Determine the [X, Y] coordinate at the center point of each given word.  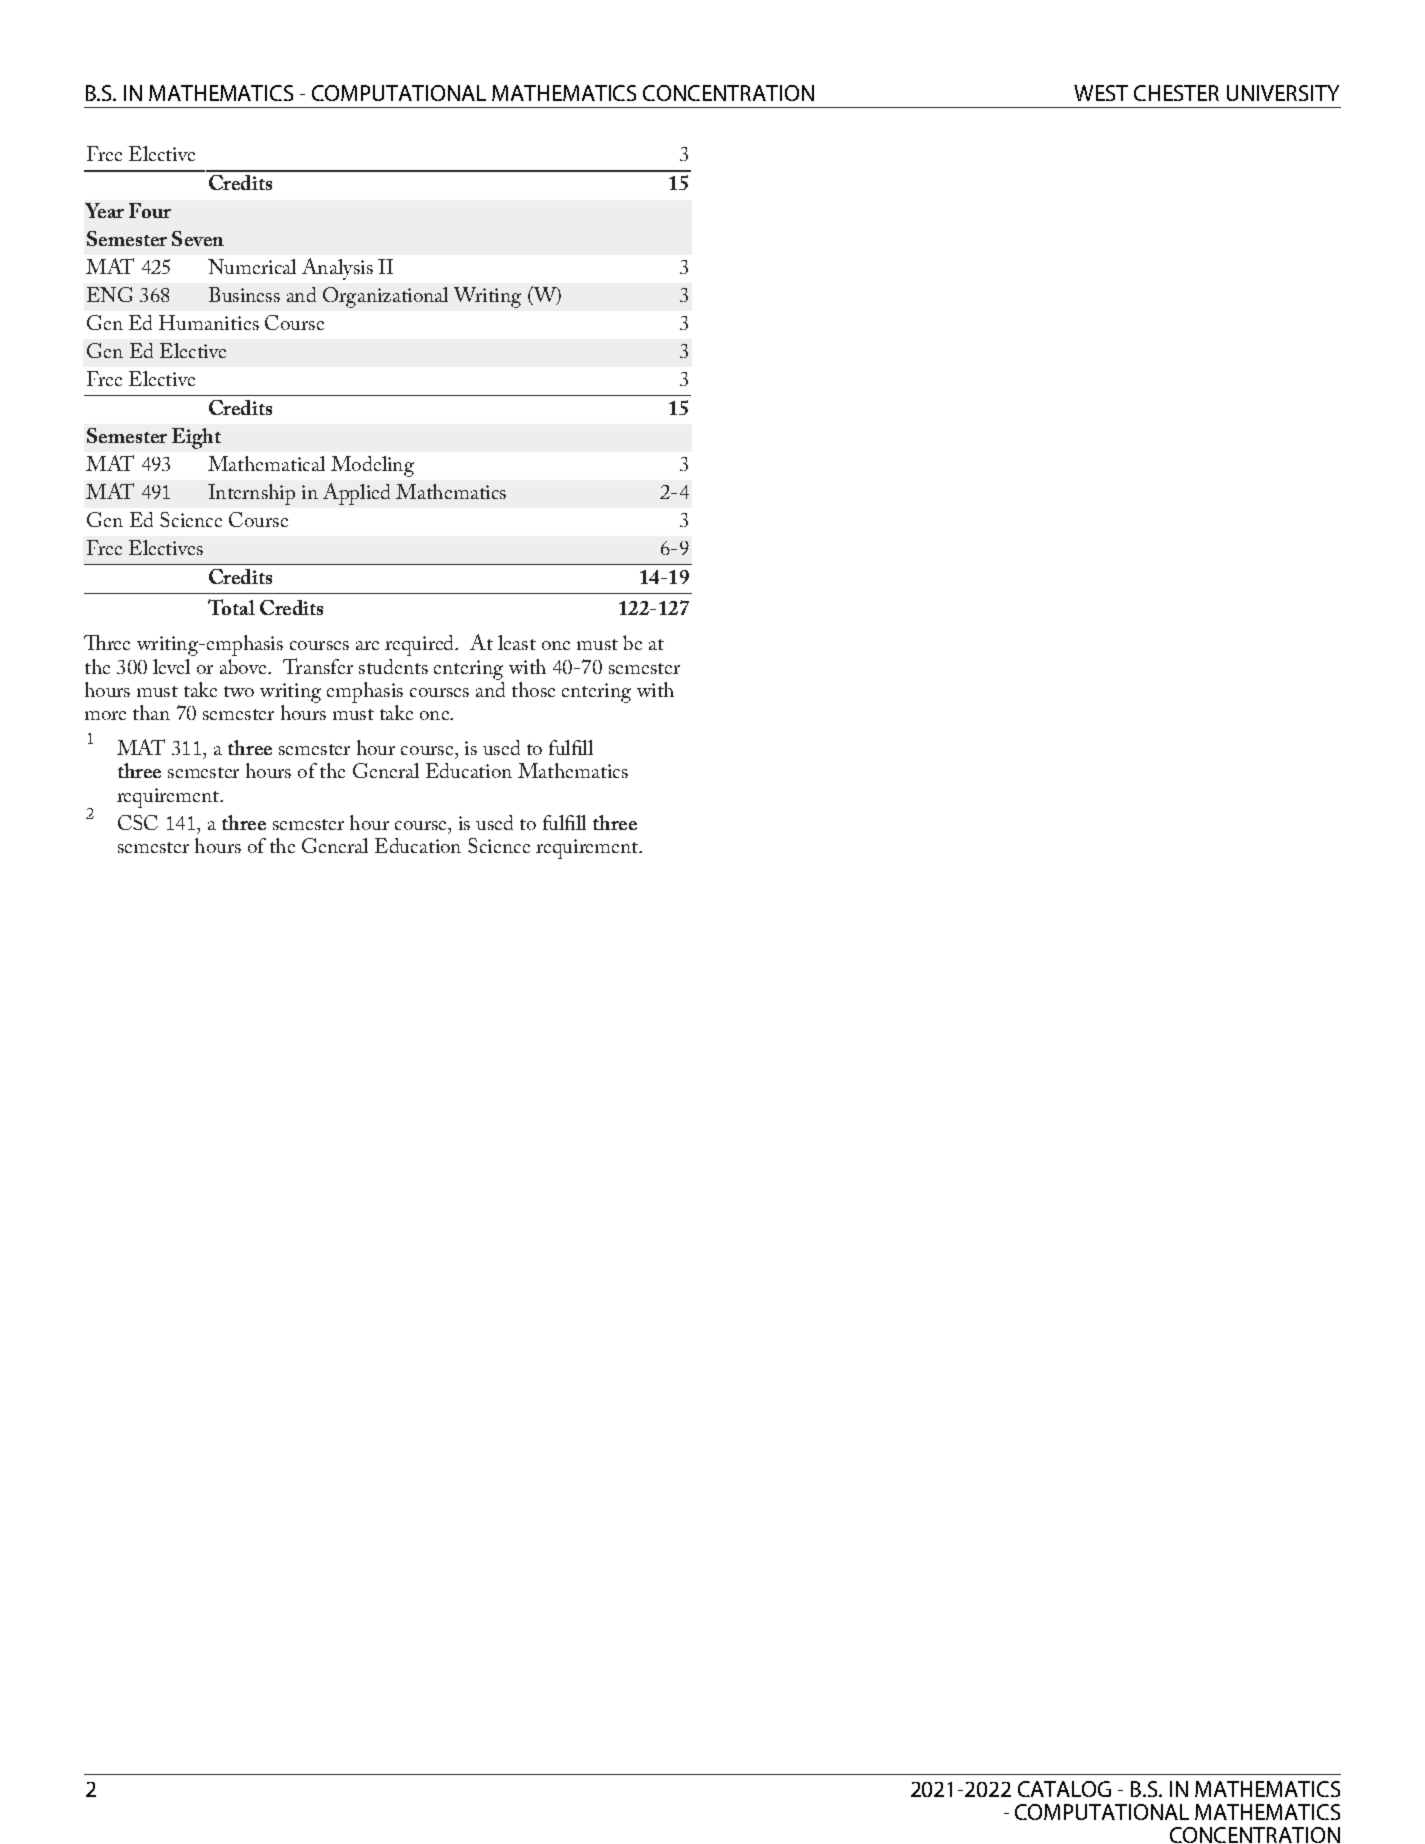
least [517, 642]
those [533, 689]
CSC [138, 822]
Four [150, 210]
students [393, 666]
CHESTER [1176, 93]
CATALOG [1064, 1789]
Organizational [385, 297]
